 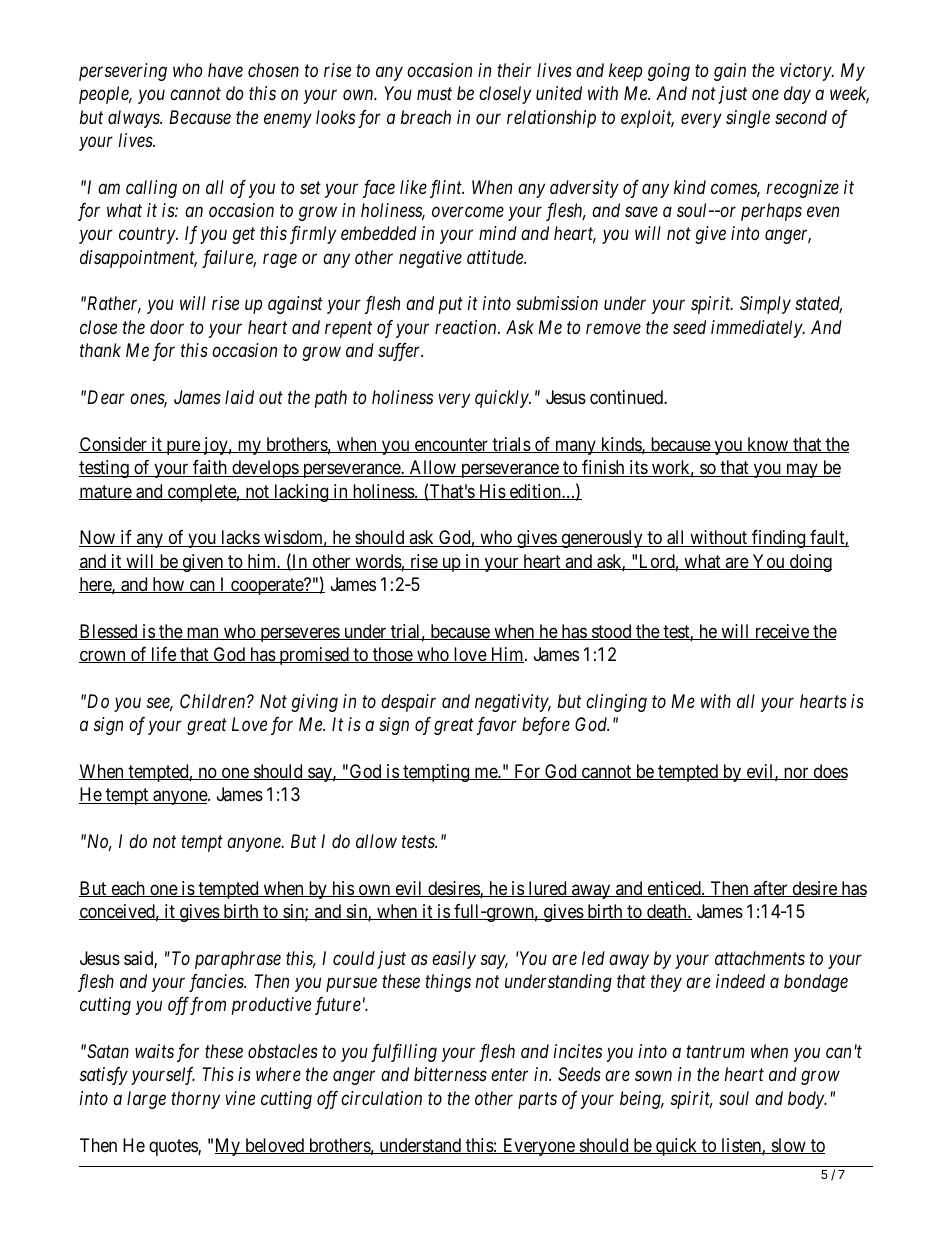 I want to click on nor, so click(x=796, y=773).
